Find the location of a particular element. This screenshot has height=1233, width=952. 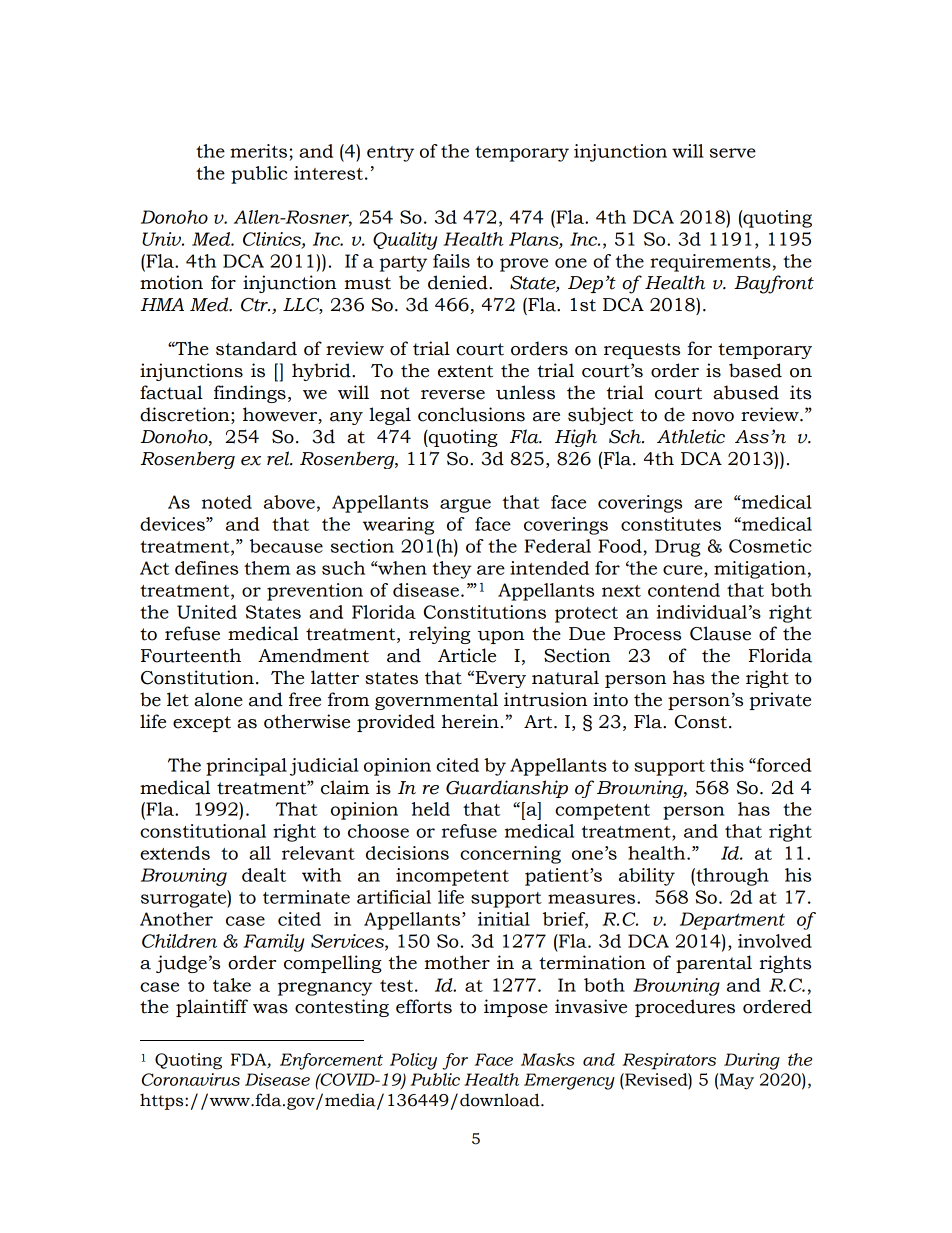

entry is located at coordinates (390, 154).
